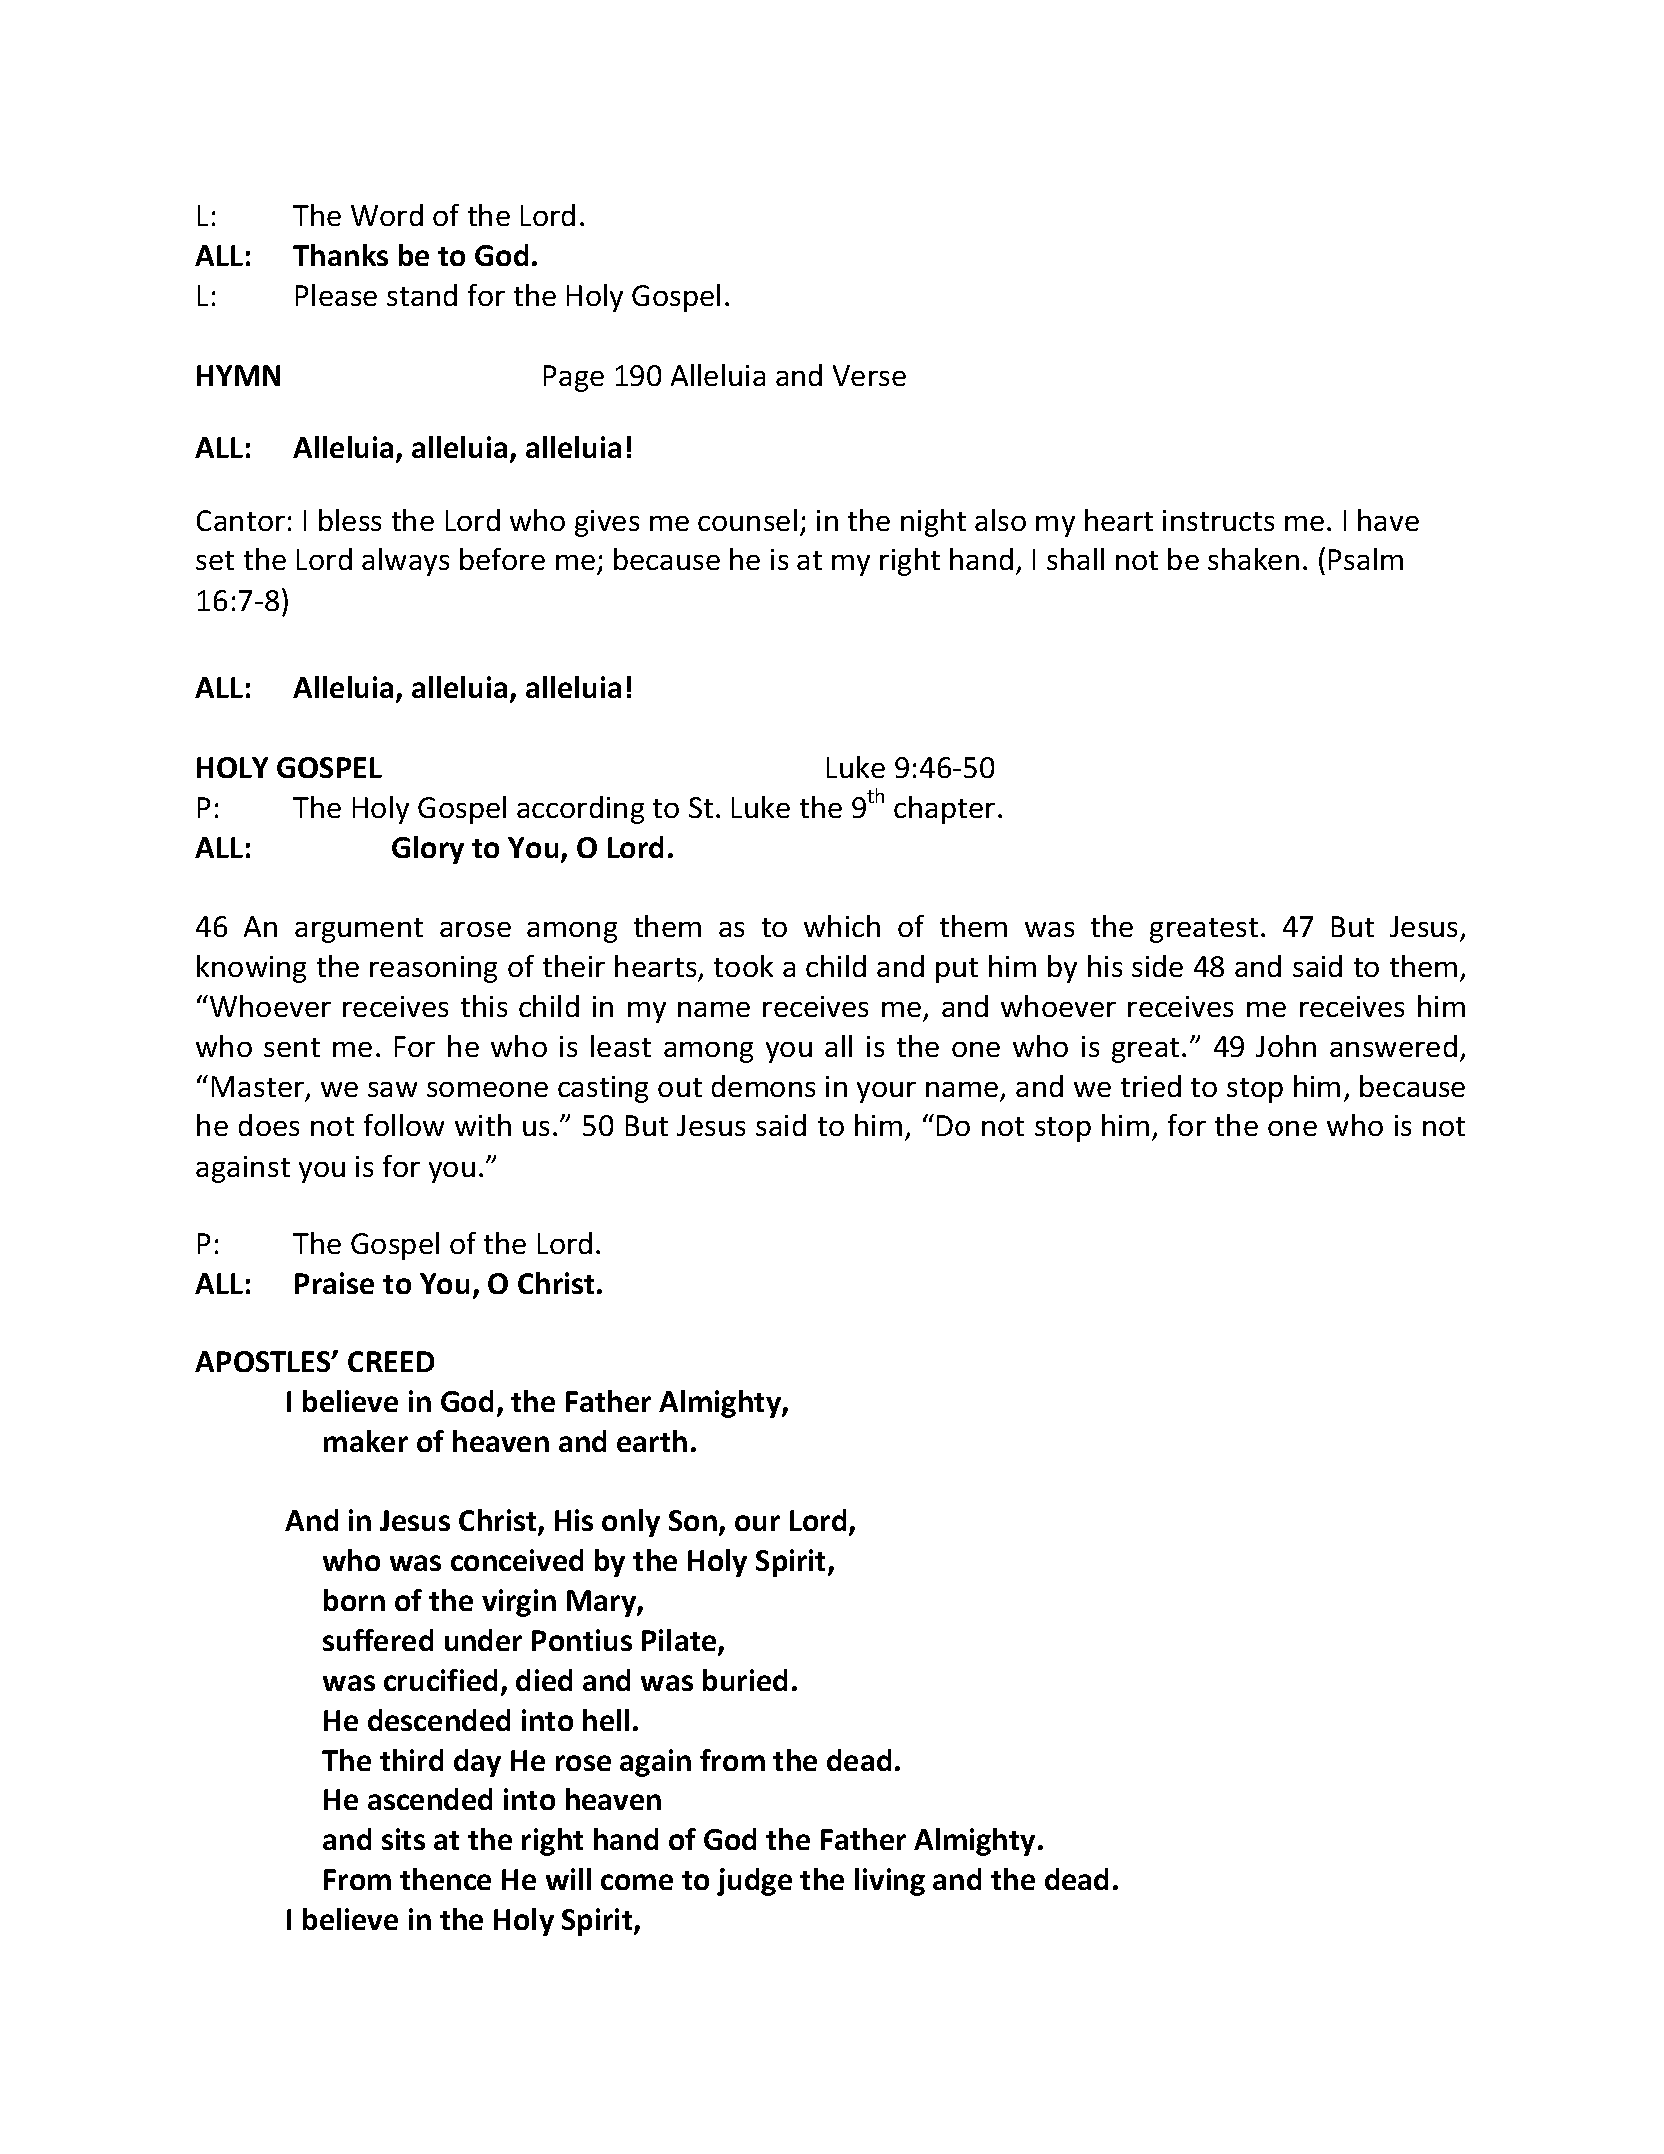 This screenshot has height=2154, width=1664. I want to click on judge, so click(754, 1882).
